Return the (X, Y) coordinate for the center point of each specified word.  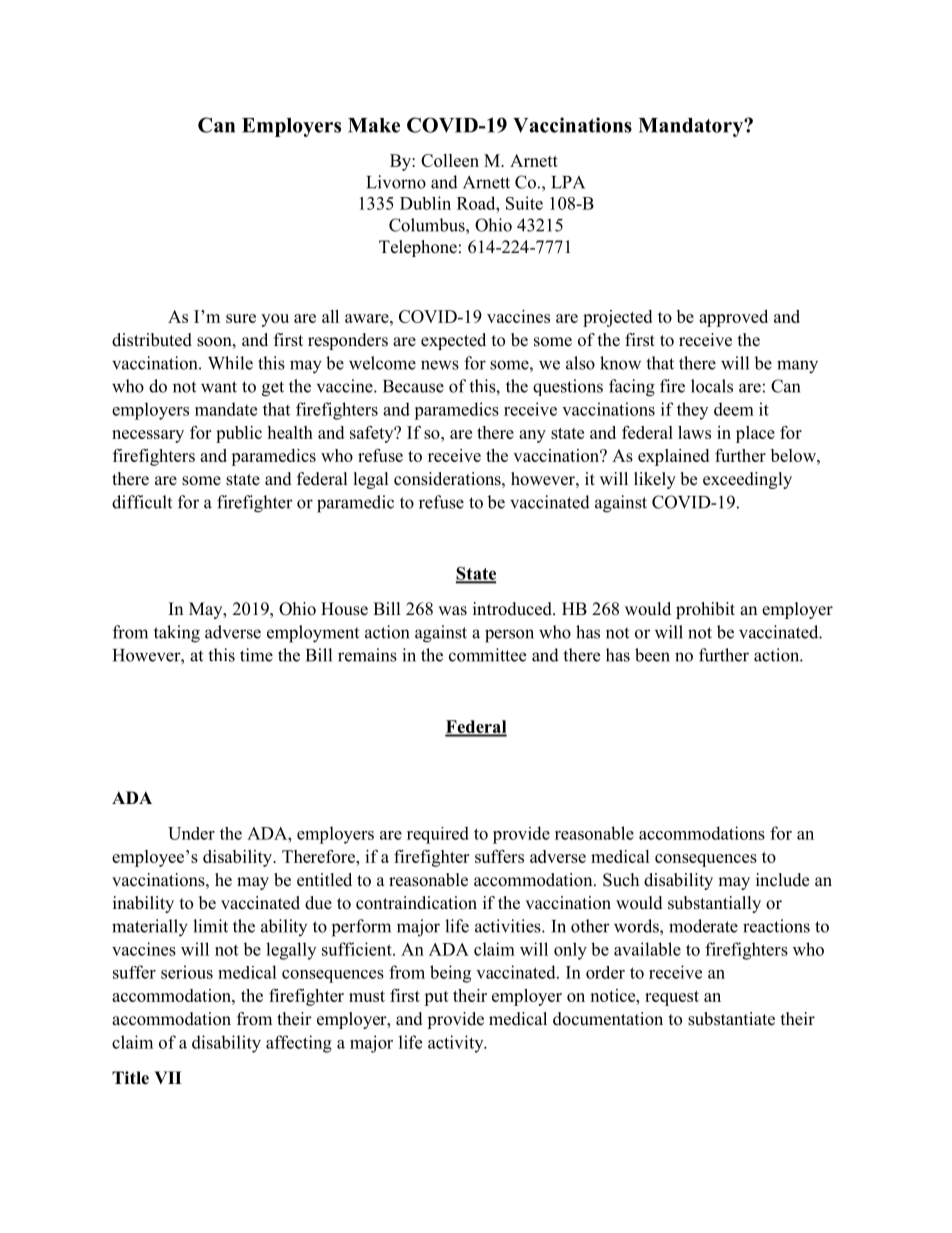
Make (374, 125)
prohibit (705, 610)
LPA (568, 182)
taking (177, 634)
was (452, 611)
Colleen (450, 160)
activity (457, 1044)
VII (168, 1077)
